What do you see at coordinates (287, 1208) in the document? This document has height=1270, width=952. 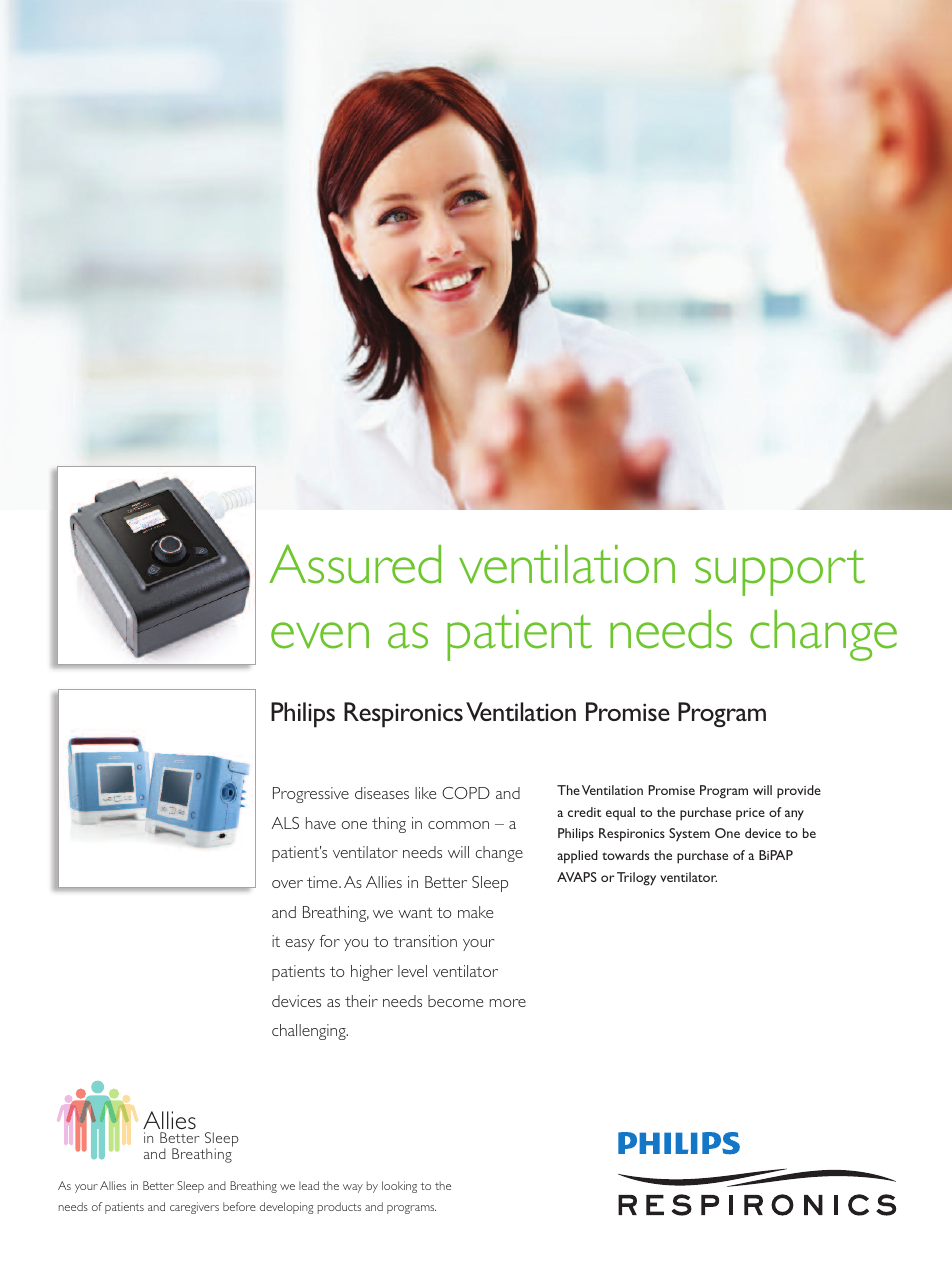 I see `developing` at bounding box center [287, 1208].
